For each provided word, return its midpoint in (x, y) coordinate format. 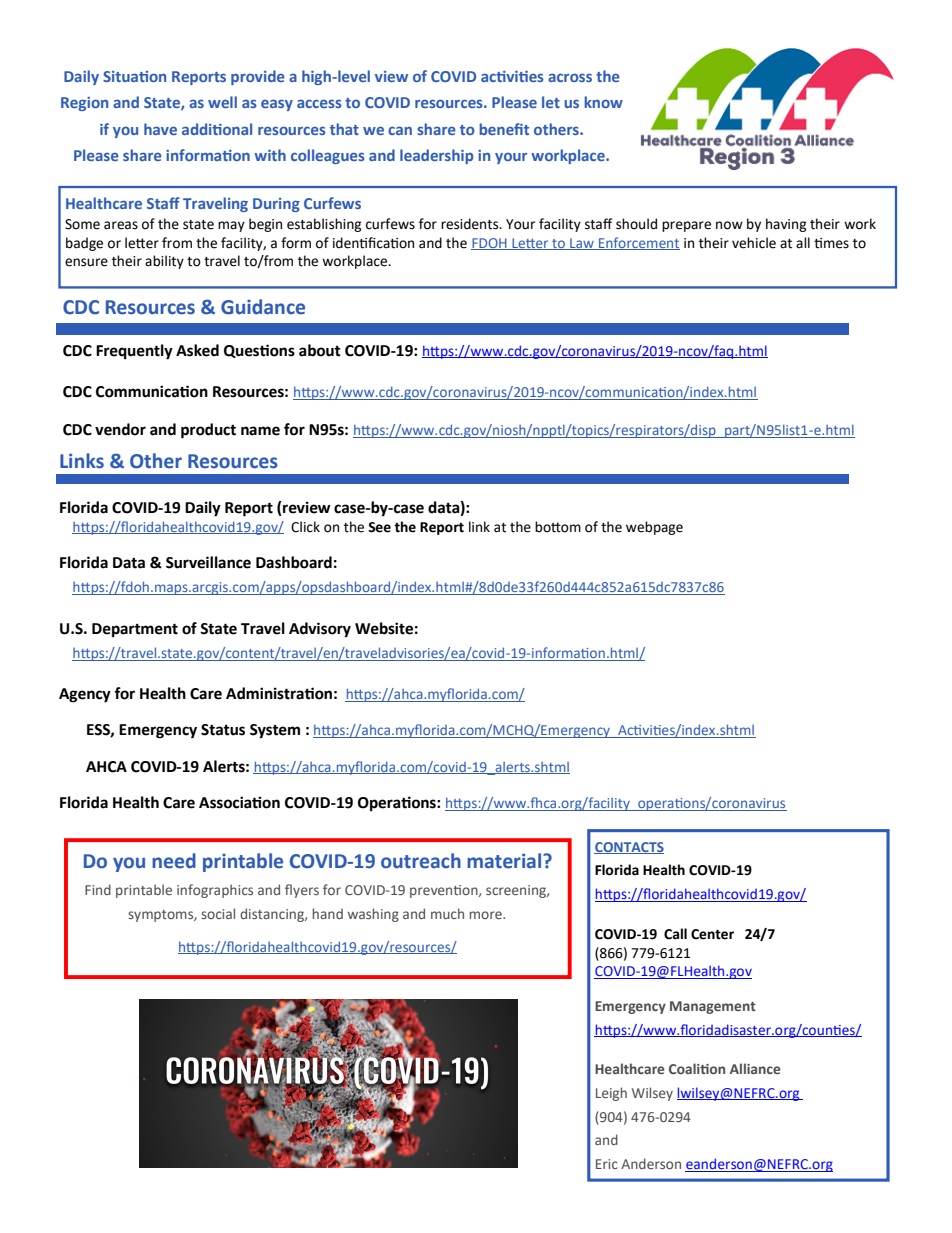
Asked (197, 350)
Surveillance (208, 562)
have (160, 129)
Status (223, 730)
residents (471, 224)
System (275, 731)
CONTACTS (629, 848)
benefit (504, 129)
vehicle (754, 243)
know (603, 102)
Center (712, 934)
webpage (654, 528)
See (379, 527)
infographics (215, 891)
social (218, 913)
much (447, 913)
